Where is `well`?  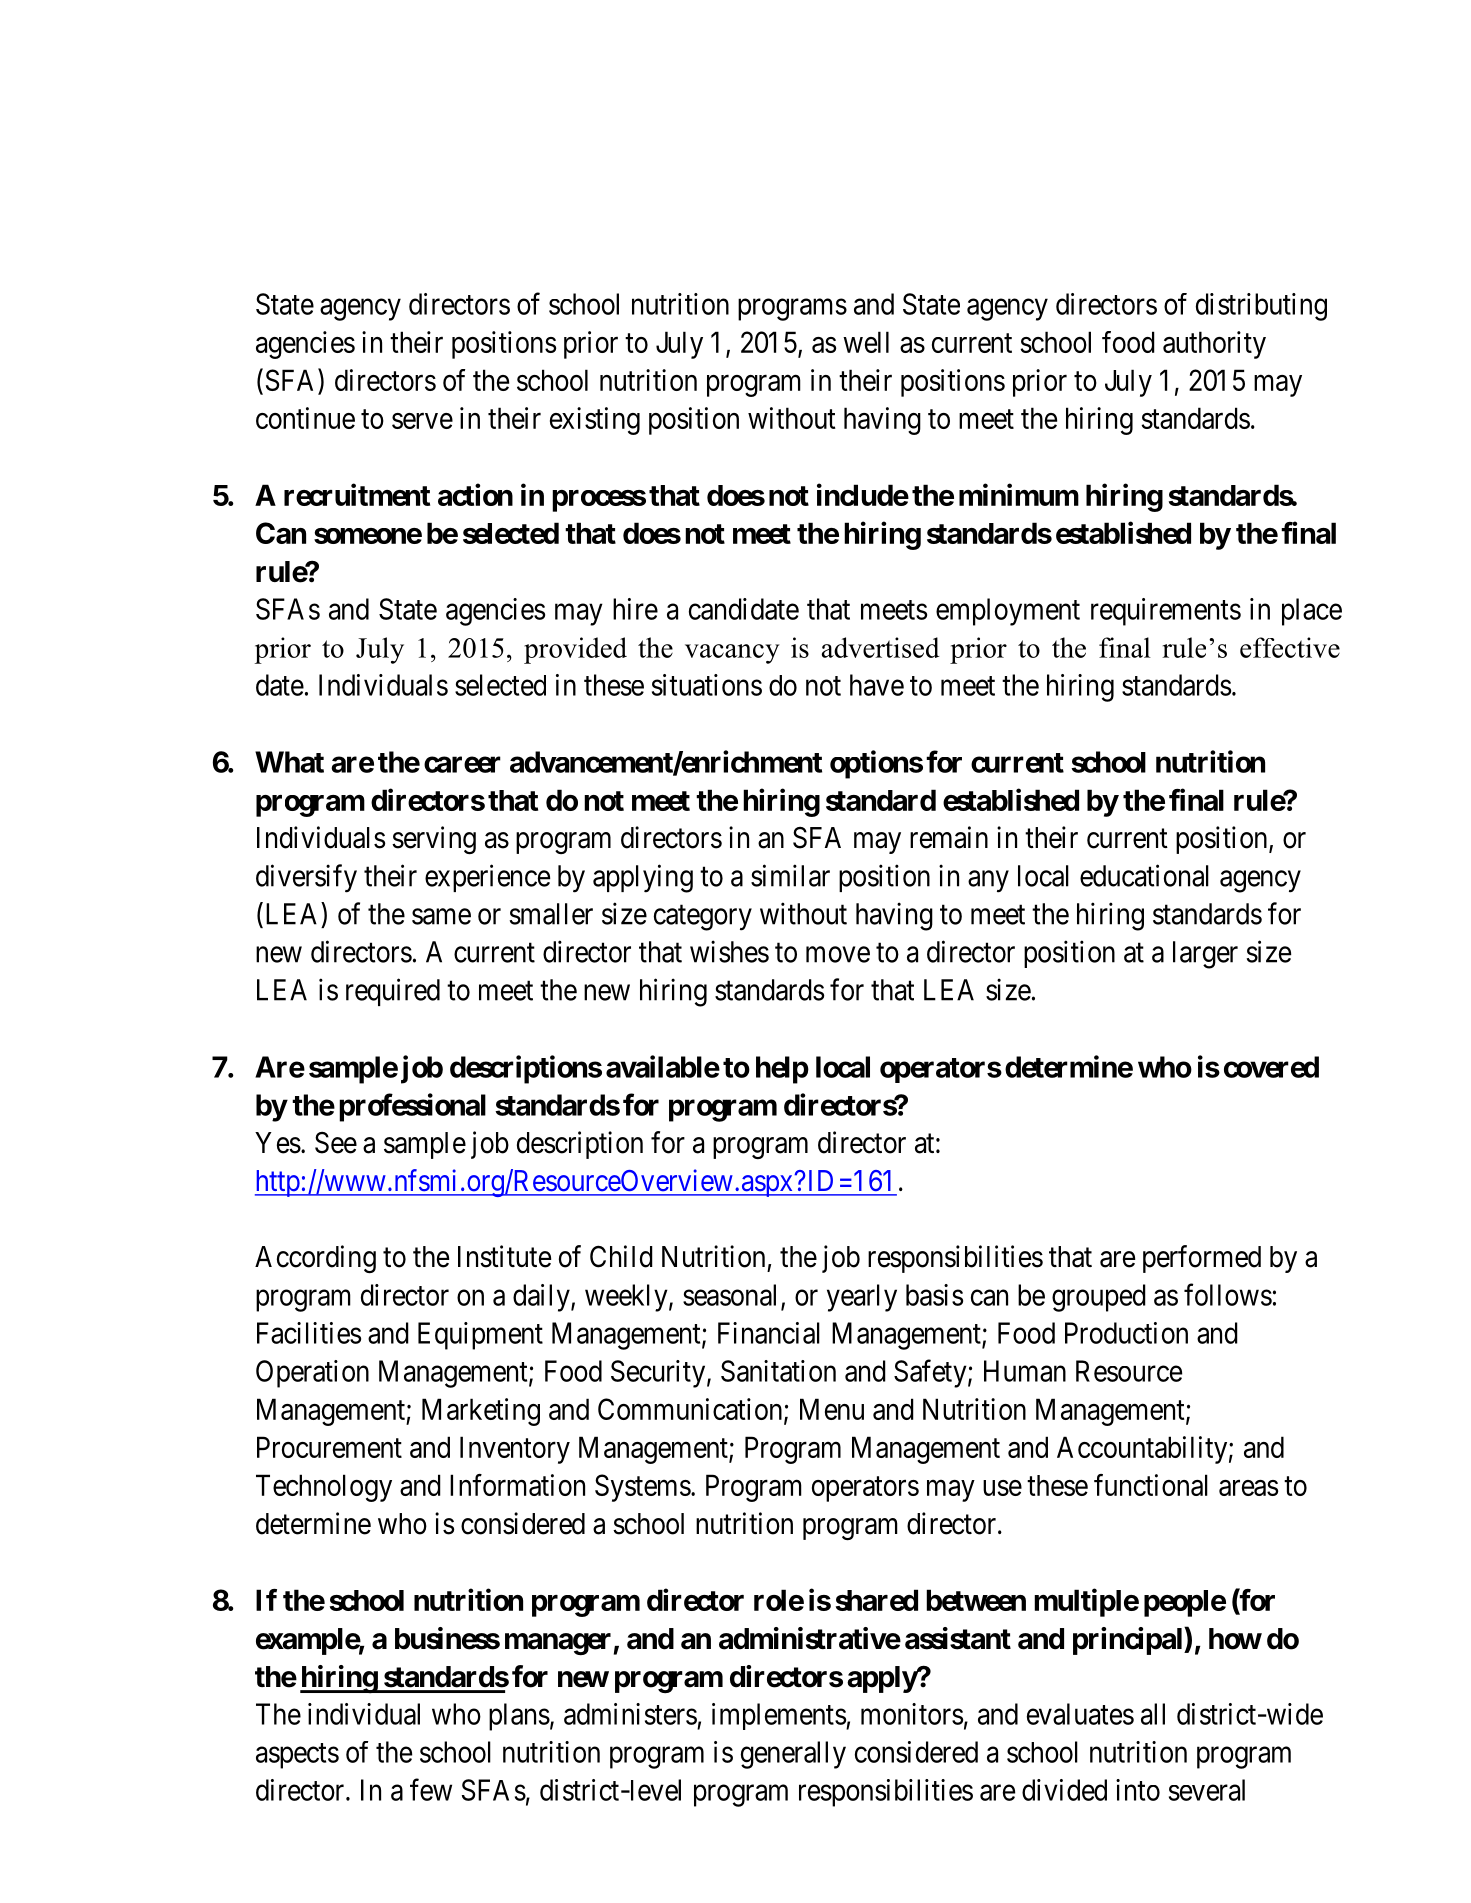 well is located at coordinates (866, 342).
